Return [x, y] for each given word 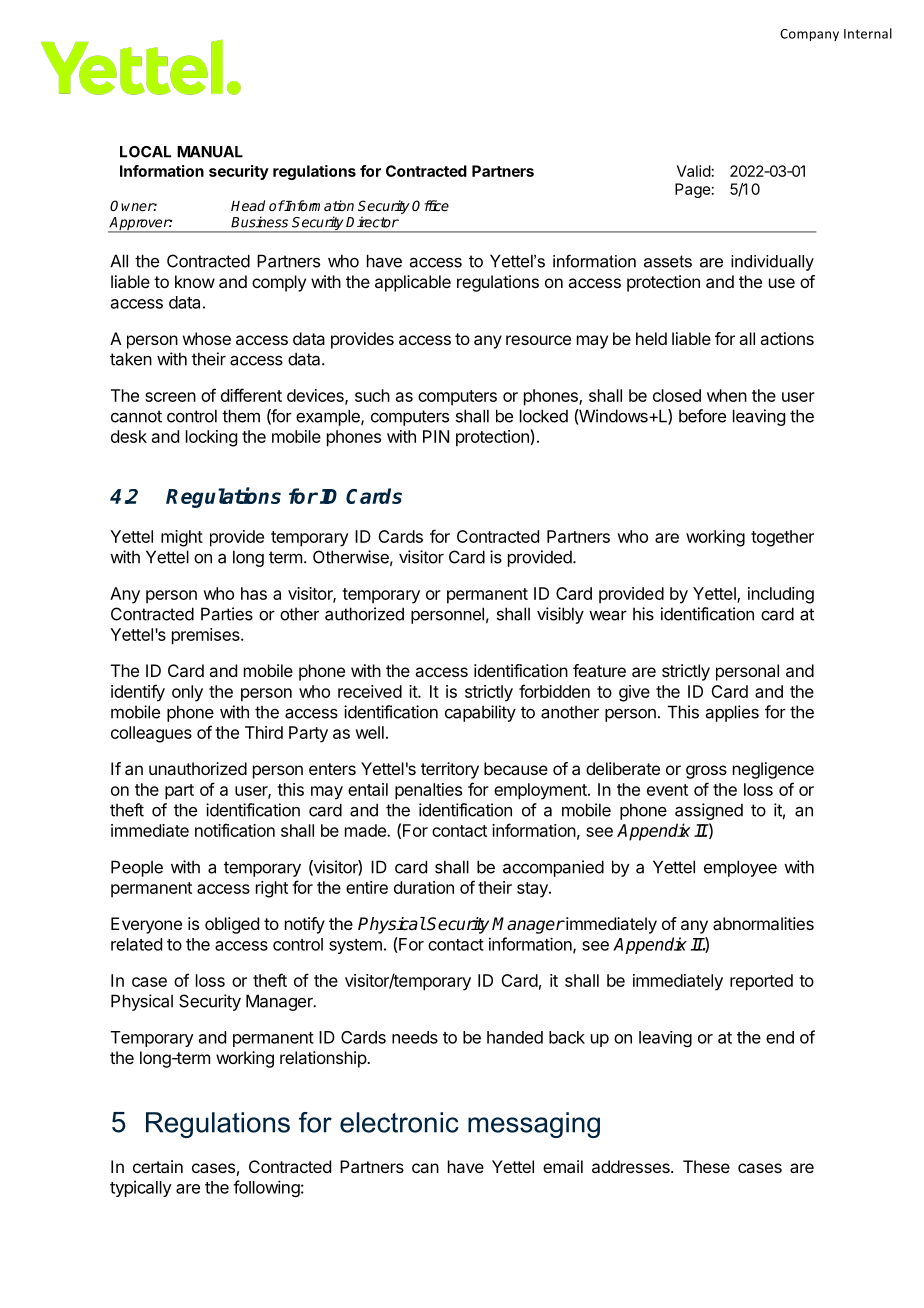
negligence [773, 770]
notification [235, 830]
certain [158, 1166]
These [706, 1166]
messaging [534, 1125]
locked [544, 416]
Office [430, 205]
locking [211, 438]
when [727, 395]
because [516, 768]
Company [809, 35]
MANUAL [210, 152]
